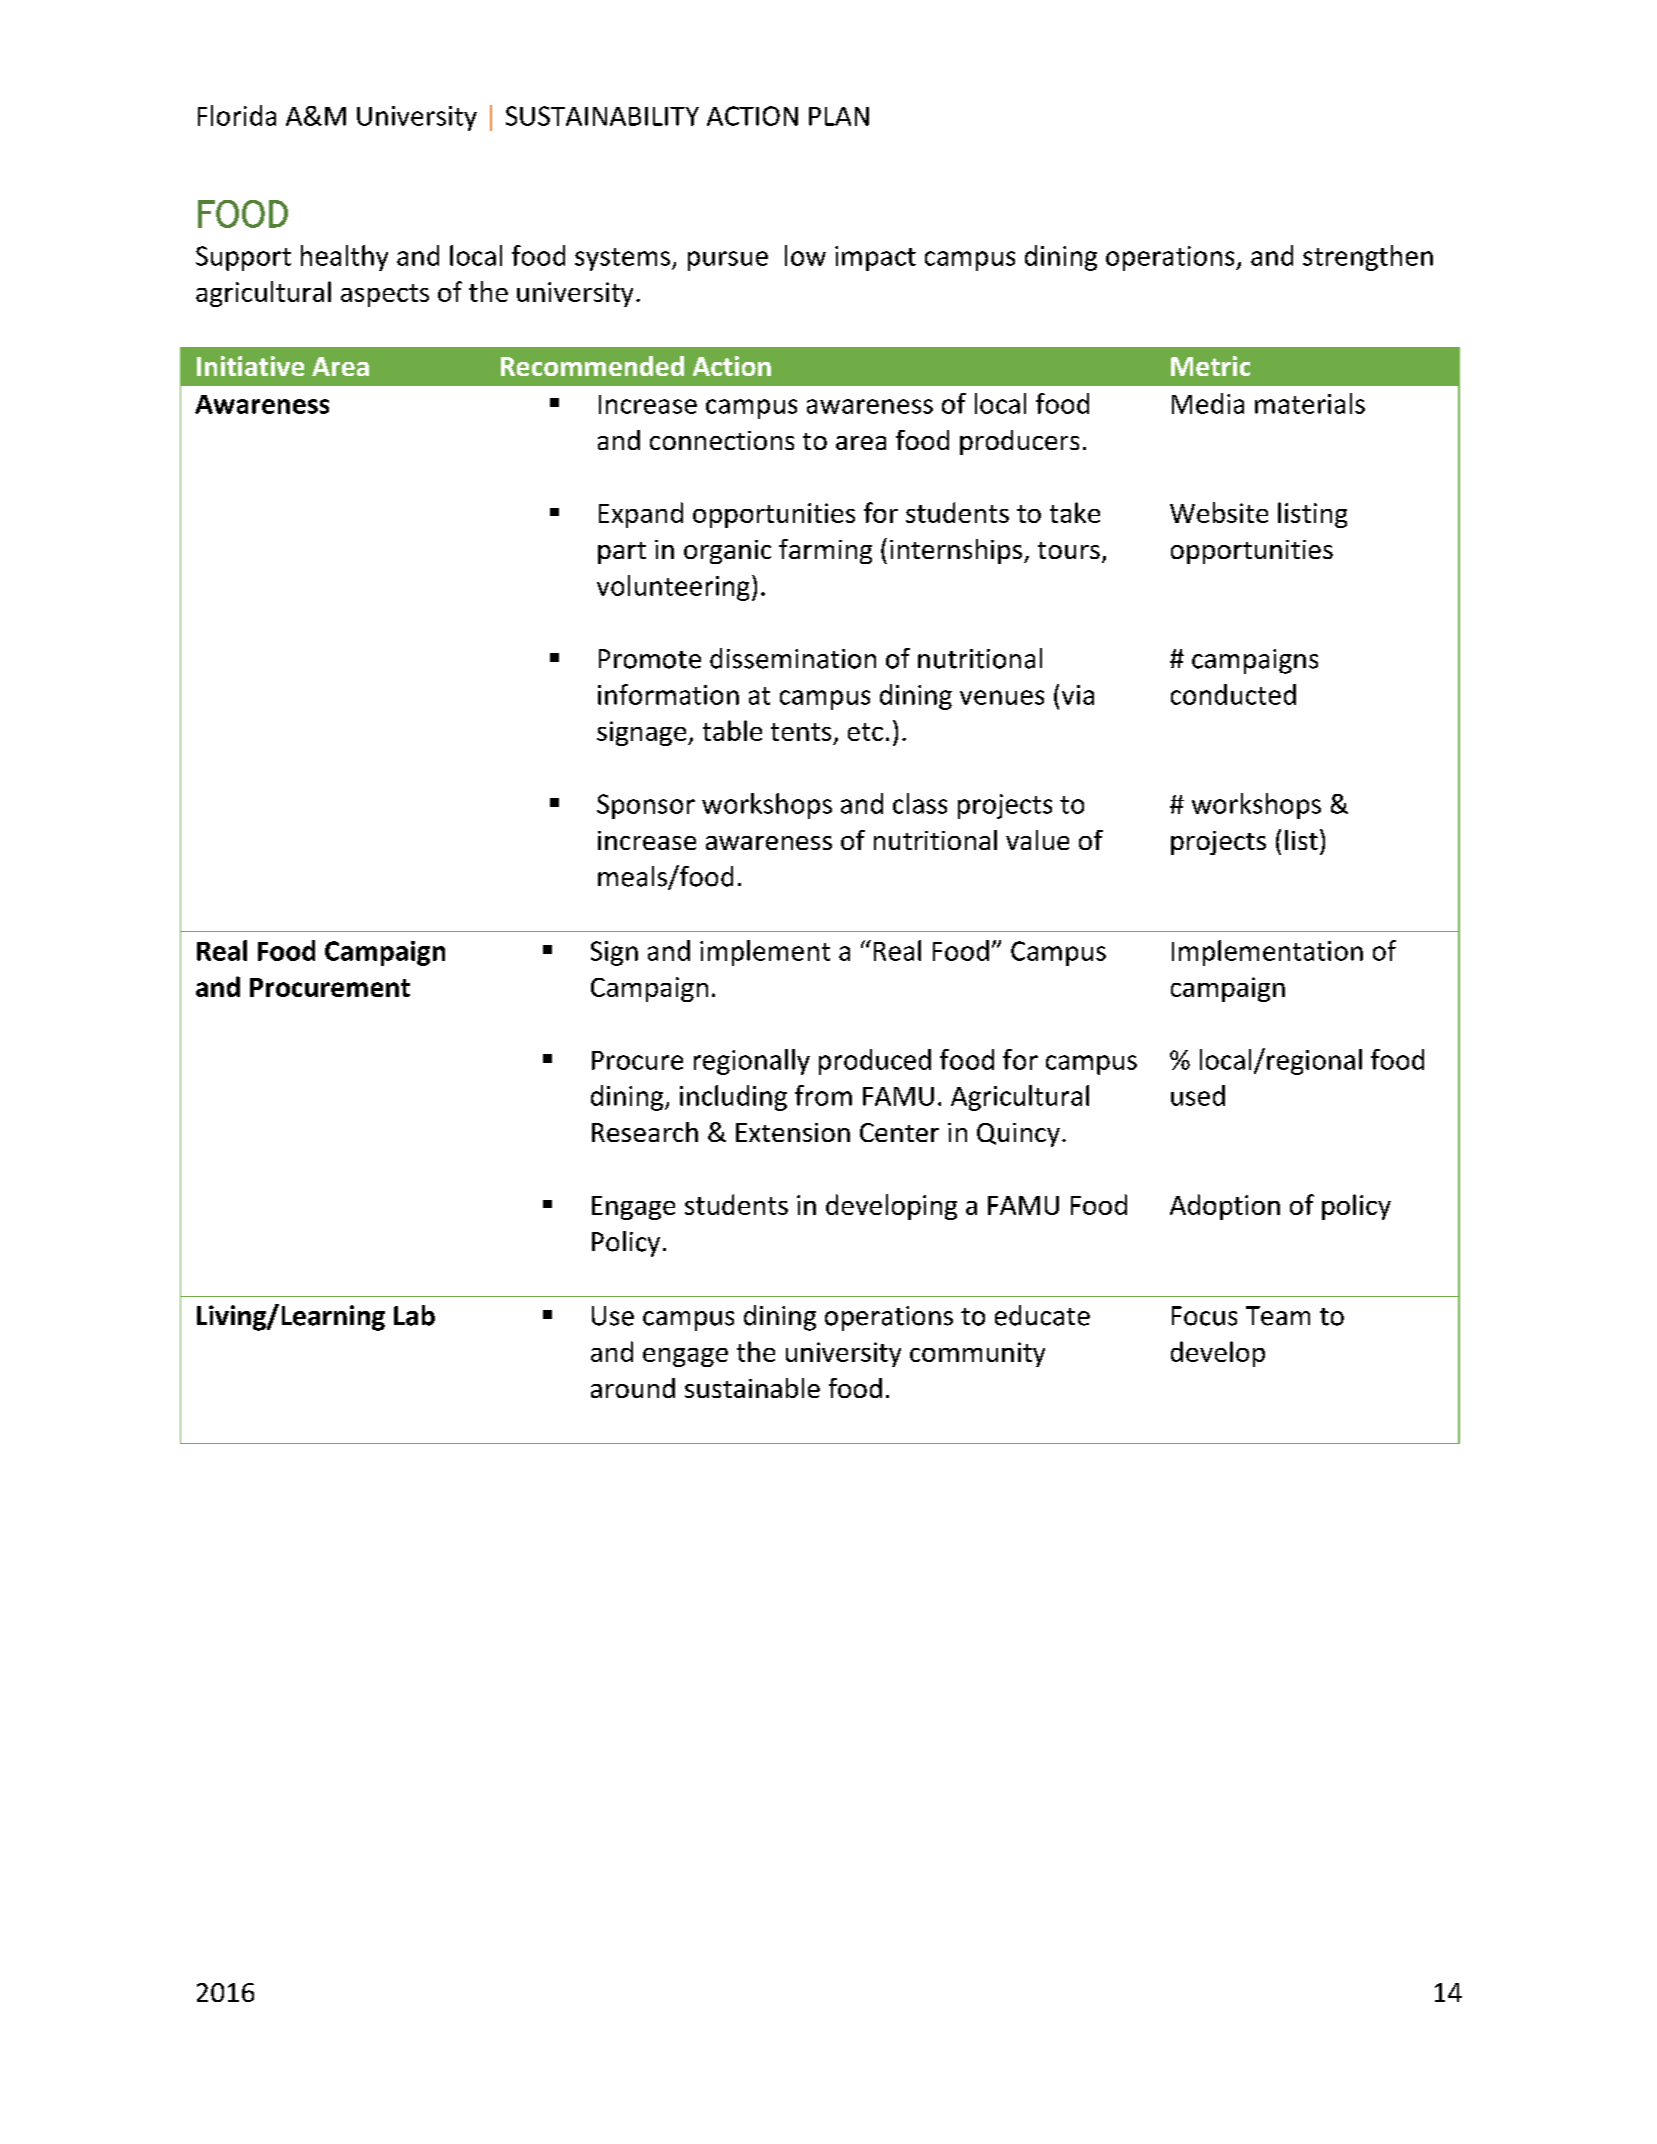  I want to click on Lab, so click(414, 1315).
